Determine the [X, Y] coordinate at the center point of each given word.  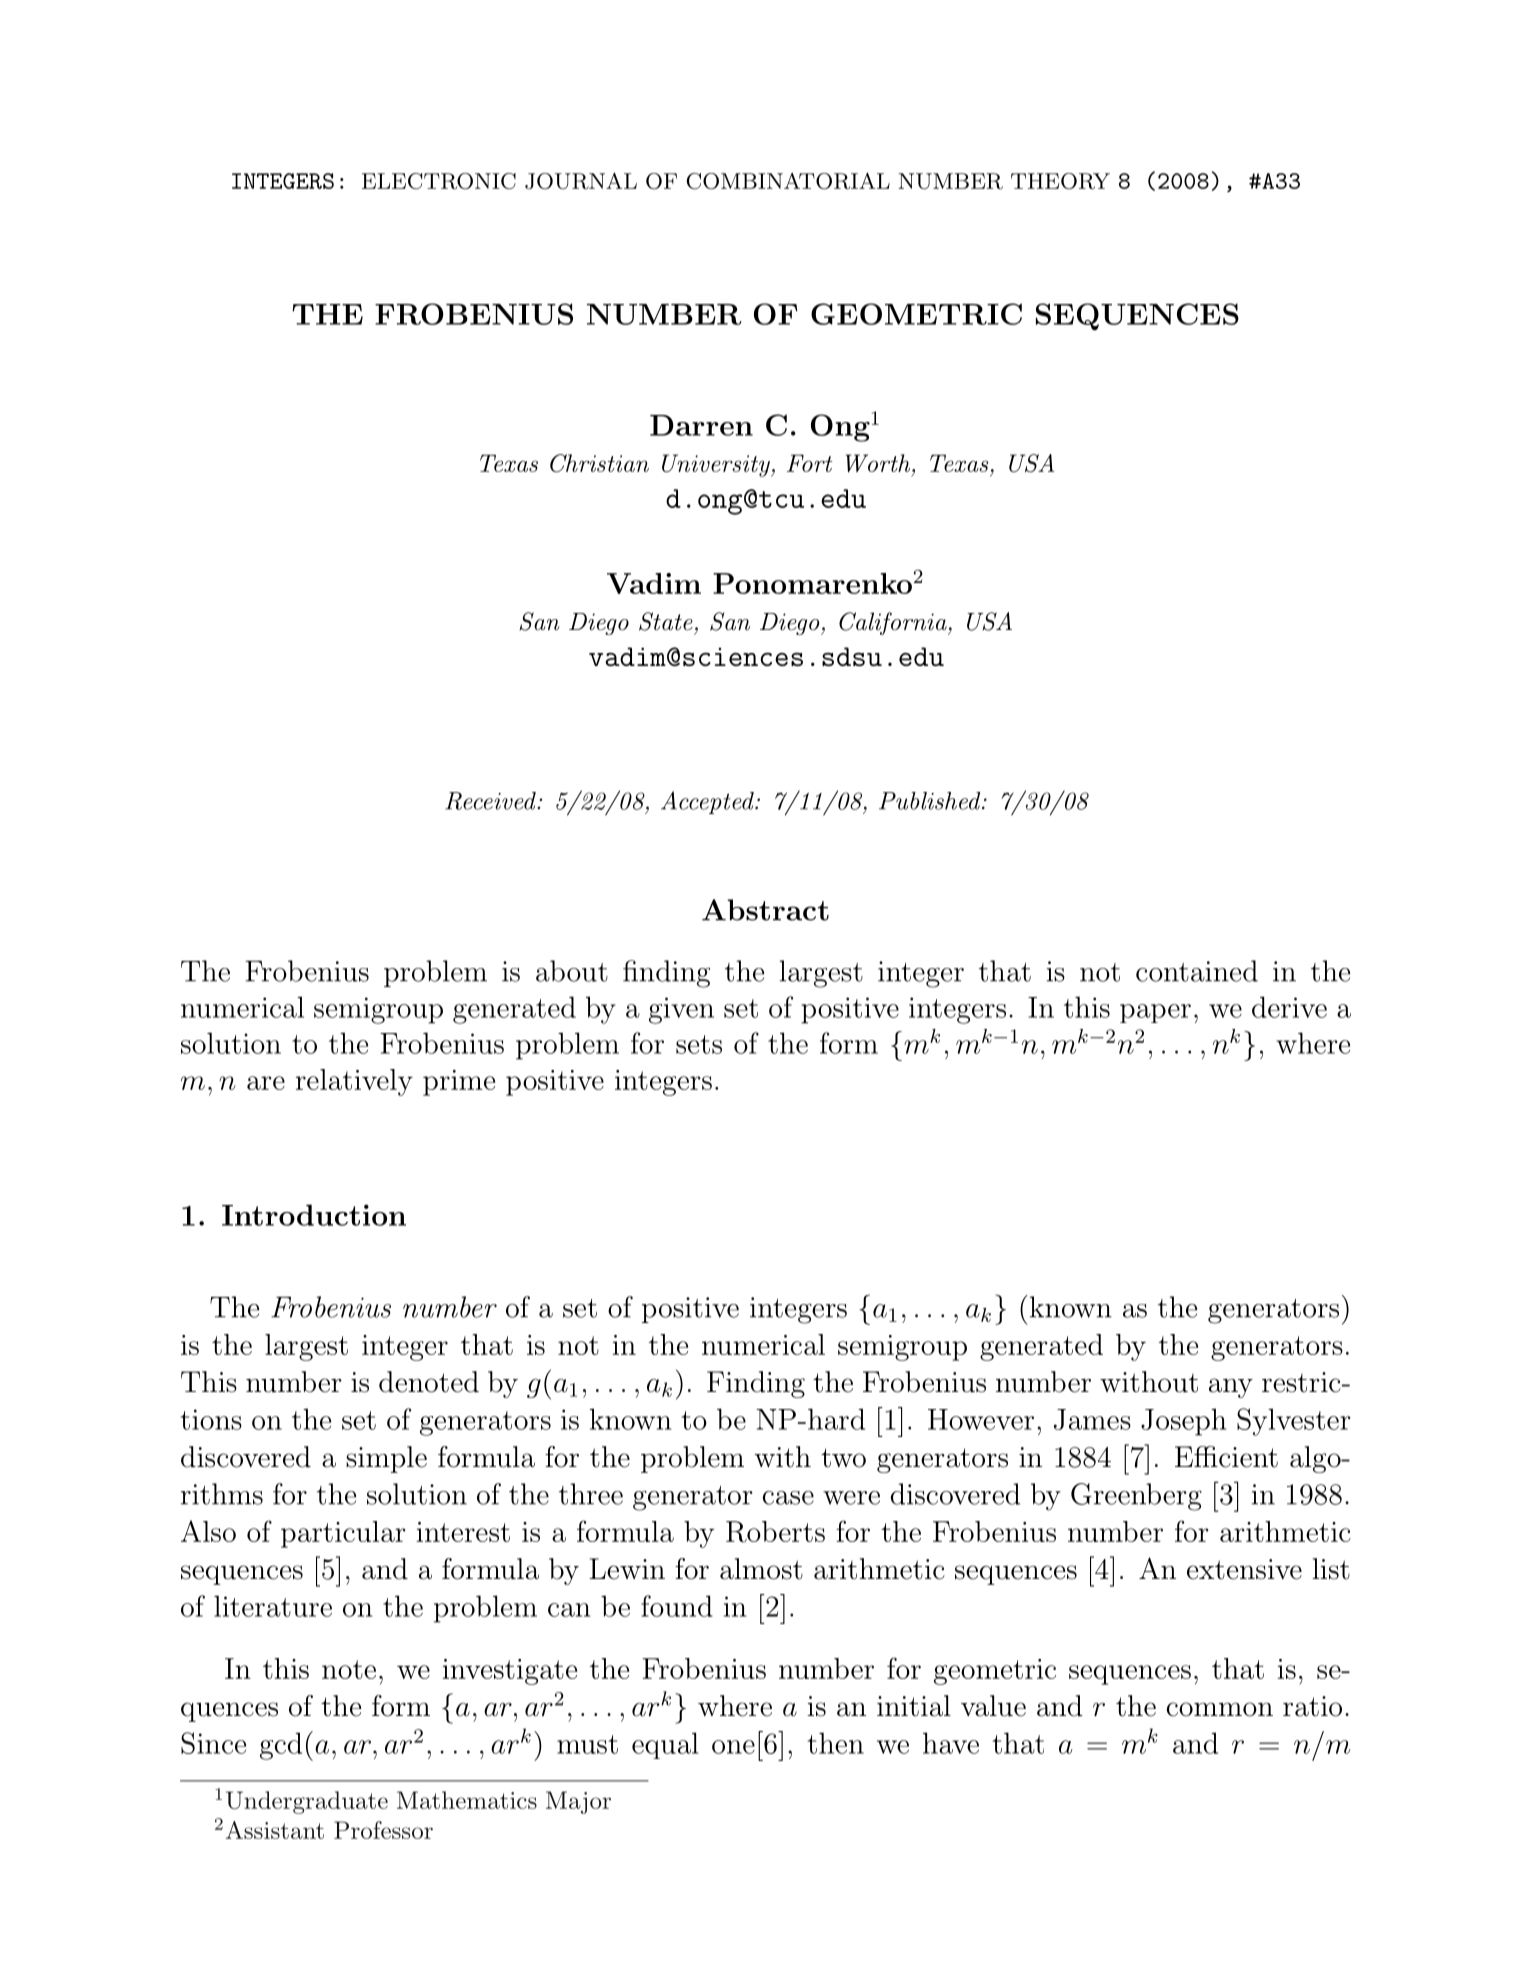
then [835, 1743]
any [1231, 1388]
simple [386, 1459]
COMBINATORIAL [788, 181]
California [894, 623]
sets [699, 1044]
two [843, 1458]
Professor [383, 1830]
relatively [354, 1082]
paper [1155, 1013]
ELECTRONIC [439, 181]
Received [491, 801]
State [666, 621]
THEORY [1060, 181]
